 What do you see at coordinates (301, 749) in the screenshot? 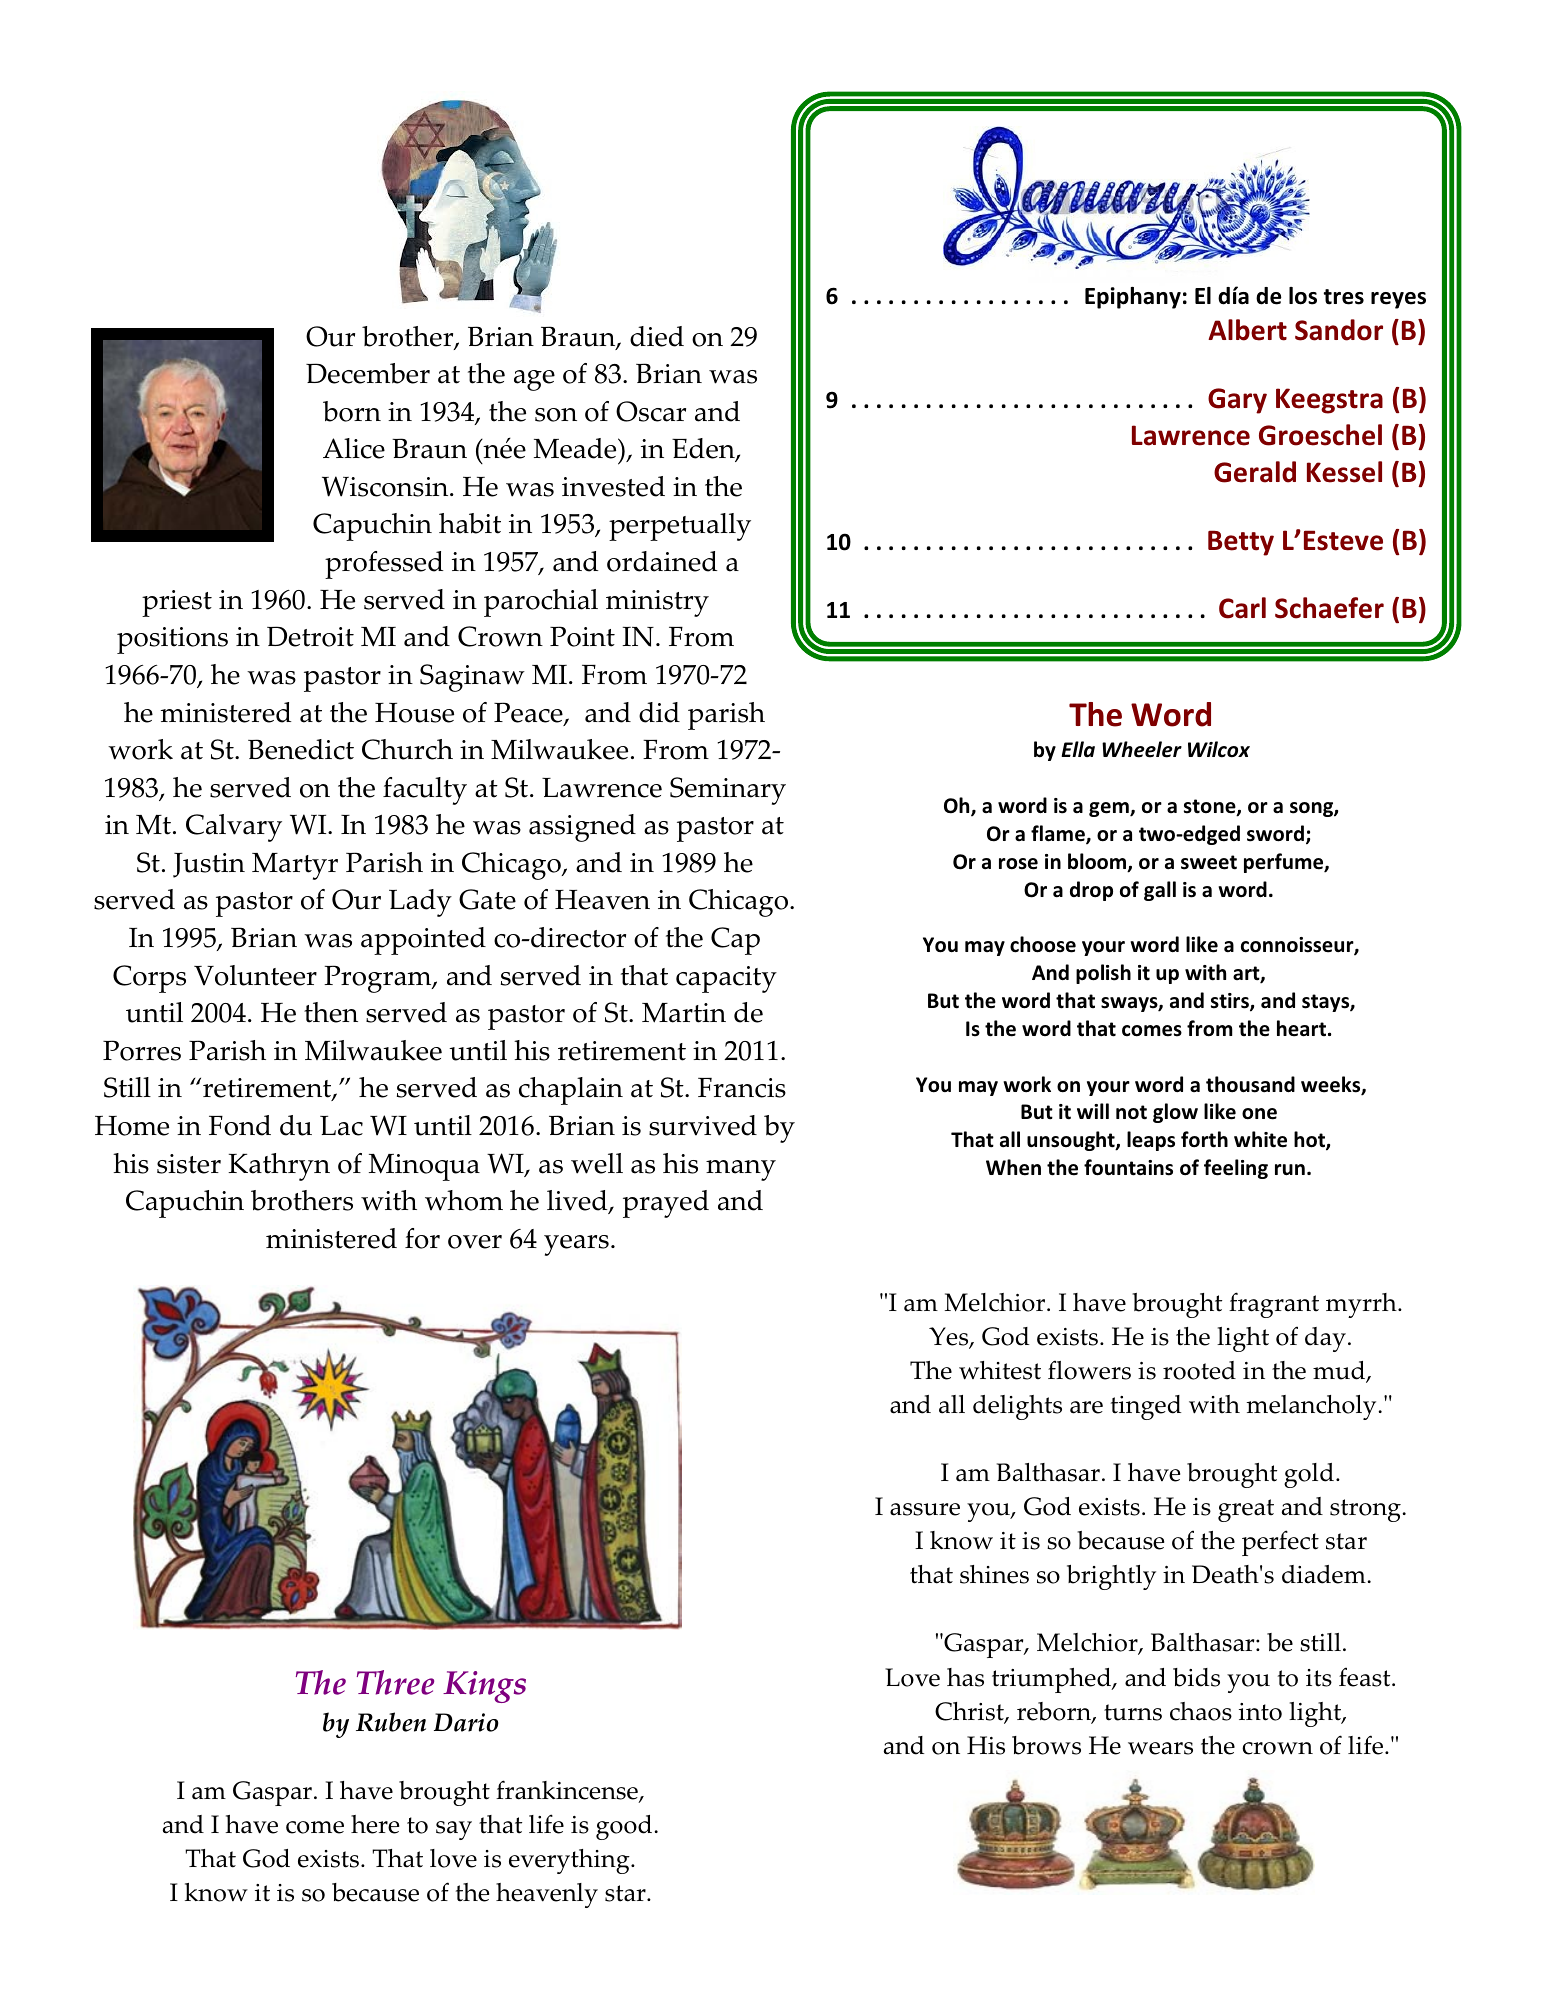
I see `Benedict` at bounding box center [301, 749].
